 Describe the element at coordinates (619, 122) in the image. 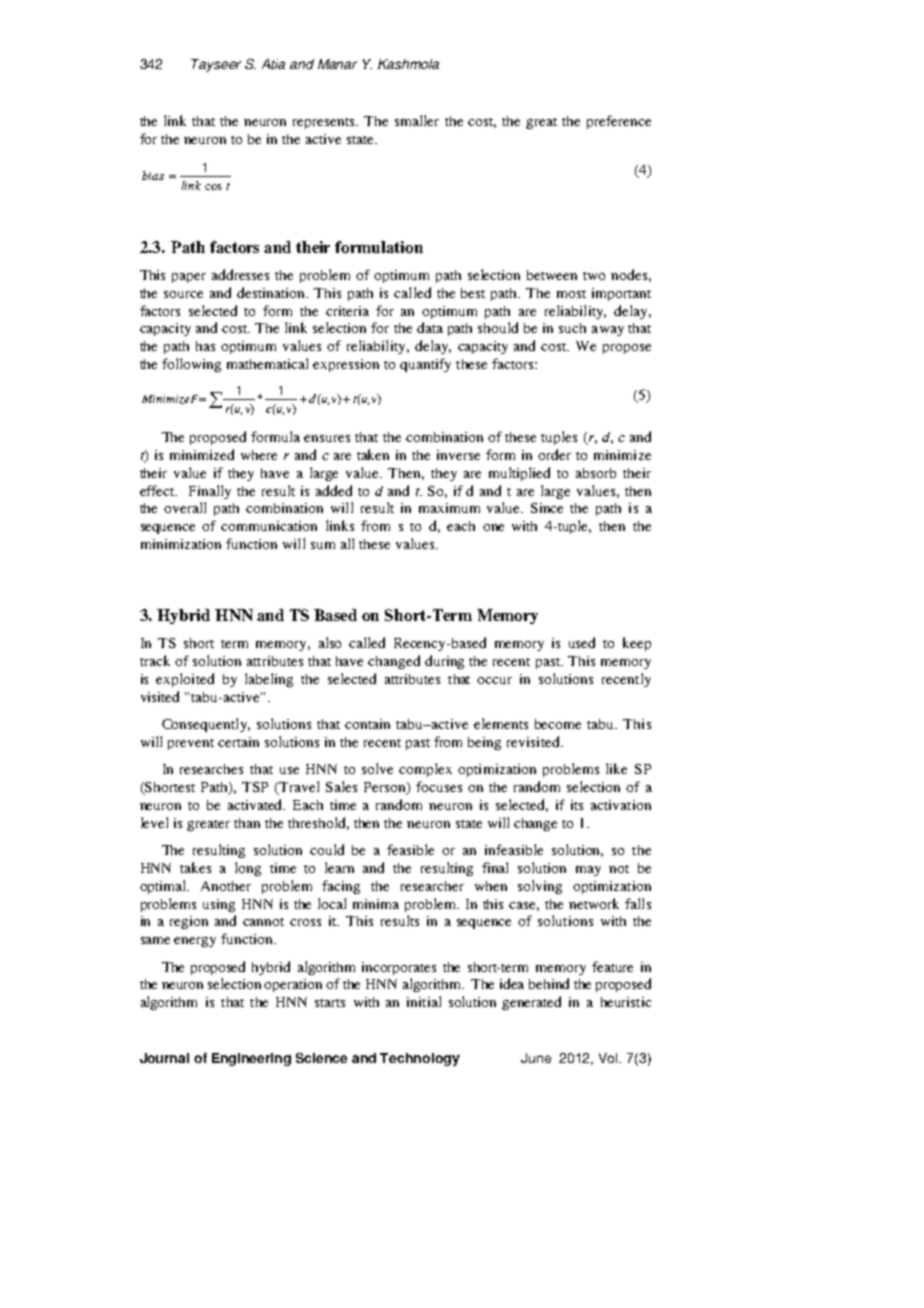

I see `preference` at that location.
